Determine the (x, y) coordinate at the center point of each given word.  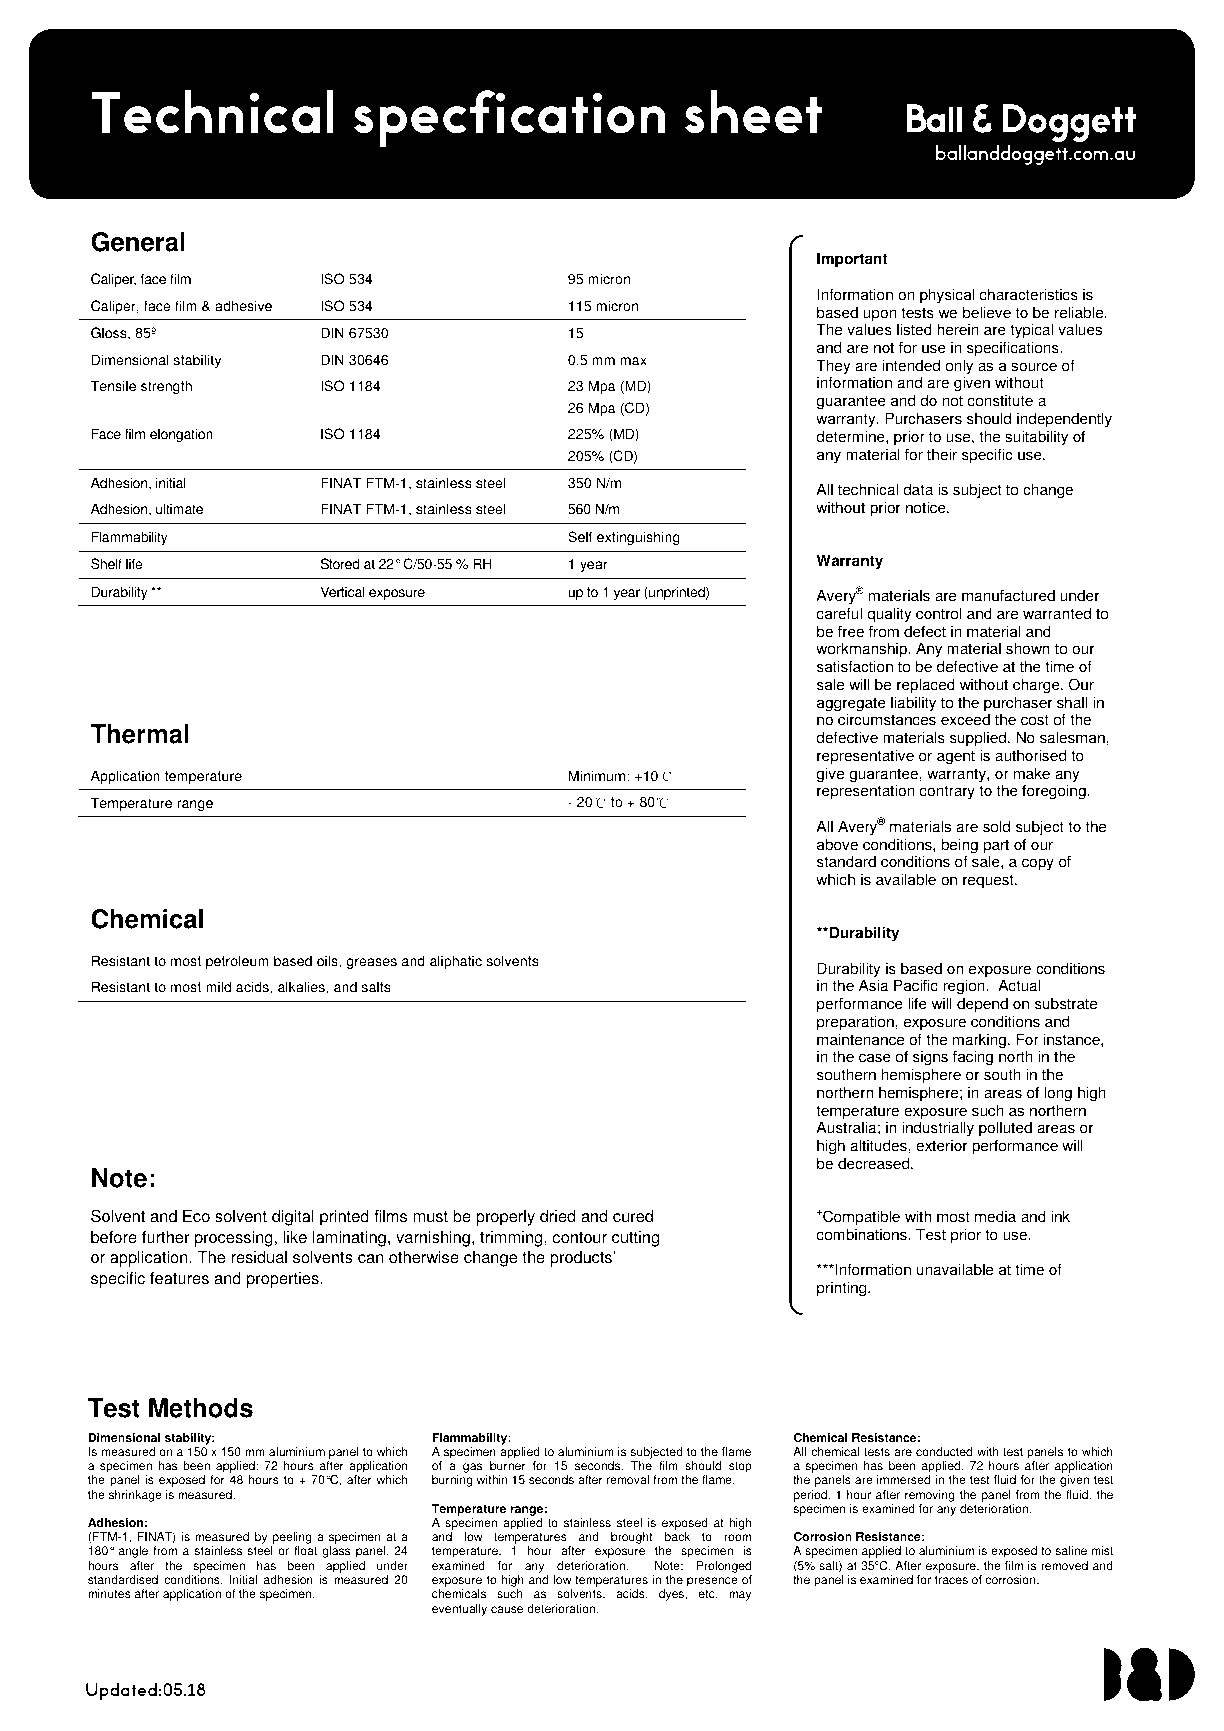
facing (973, 1058)
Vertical (342, 592)
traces (951, 1580)
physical (947, 296)
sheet (753, 112)
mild (218, 987)
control (939, 613)
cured (633, 1216)
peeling (291, 1539)
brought (632, 1538)
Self (580, 537)
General (138, 242)
